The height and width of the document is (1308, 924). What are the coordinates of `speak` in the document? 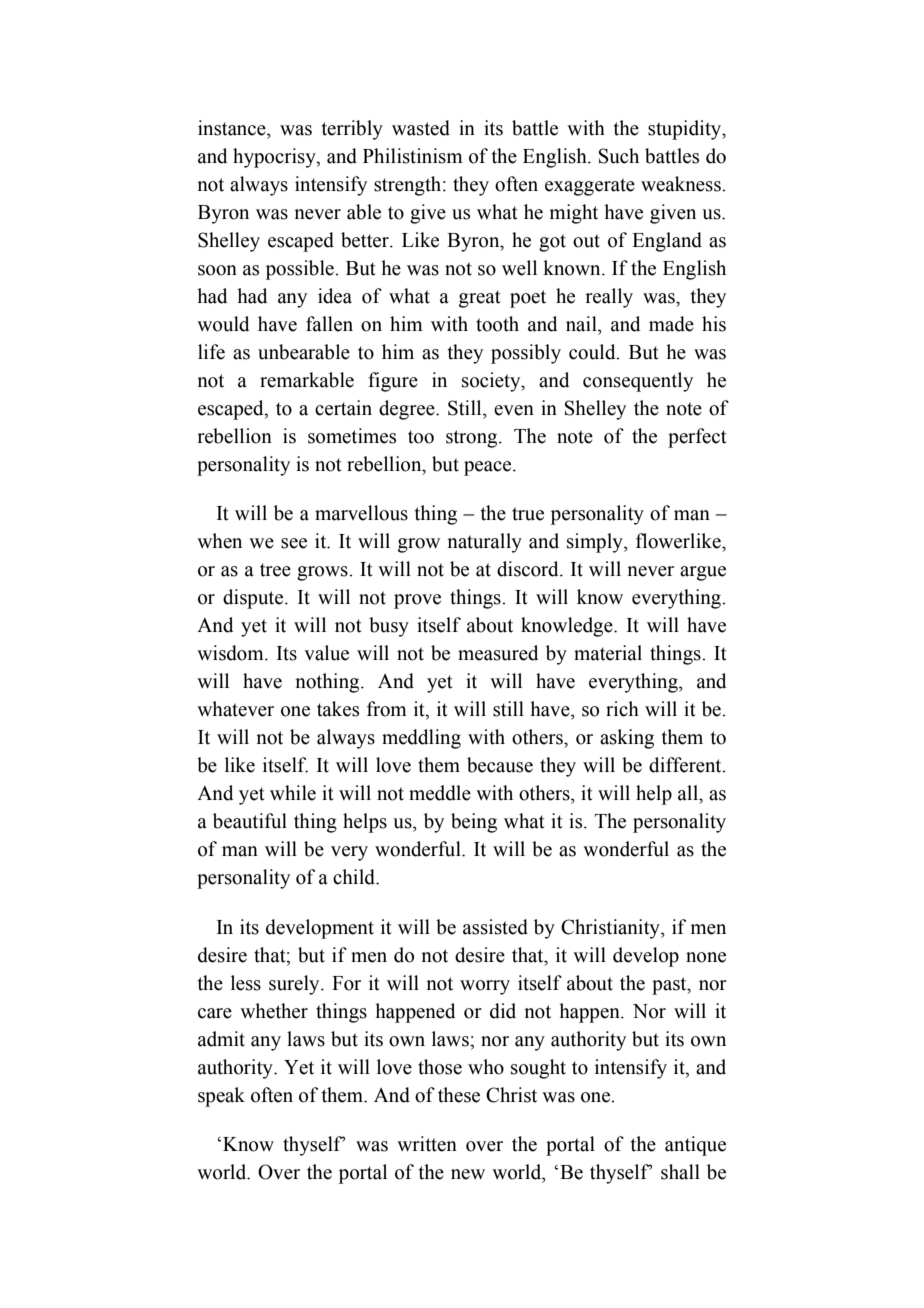 It's located at (221, 1097).
